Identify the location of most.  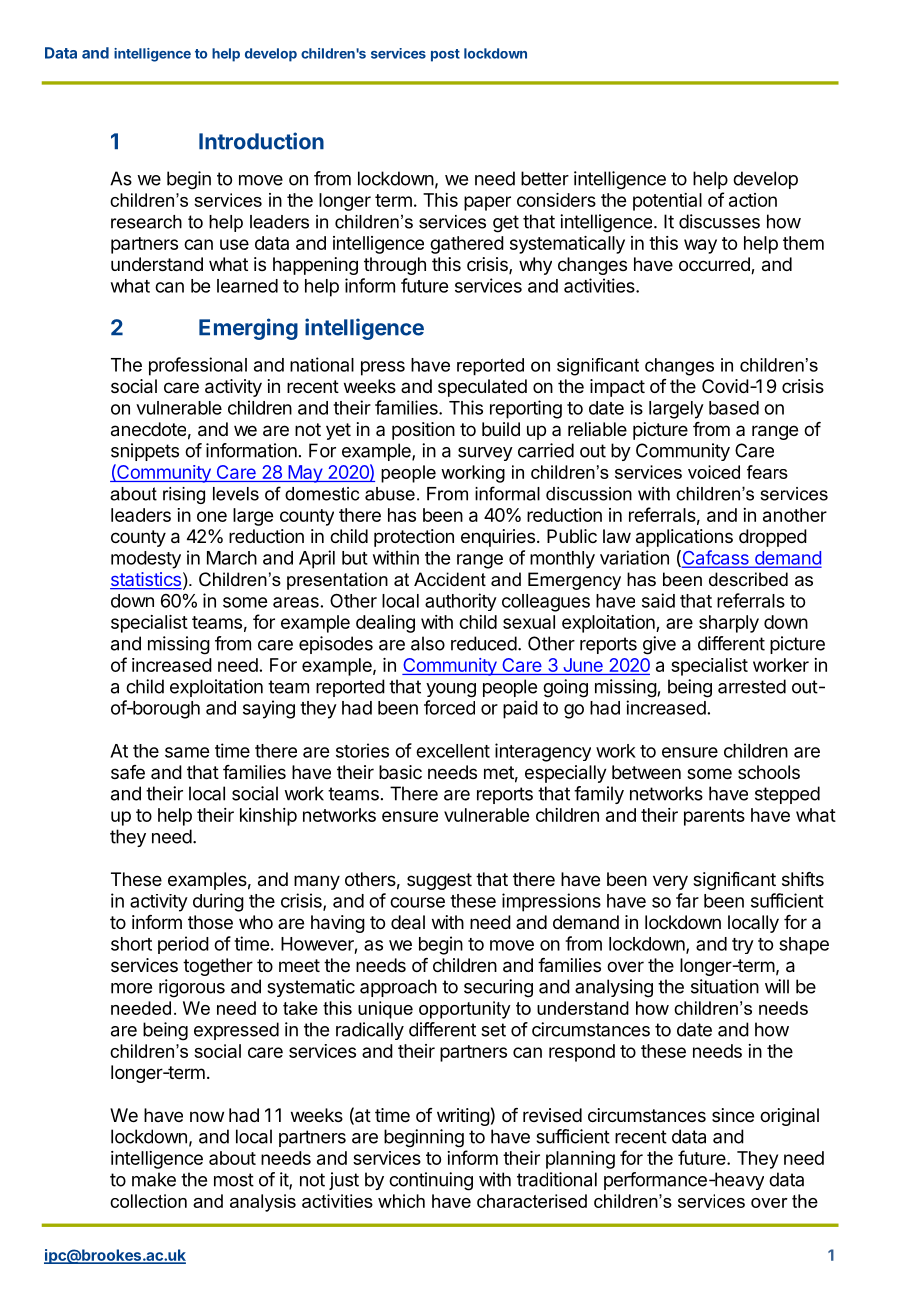
(234, 1180).
